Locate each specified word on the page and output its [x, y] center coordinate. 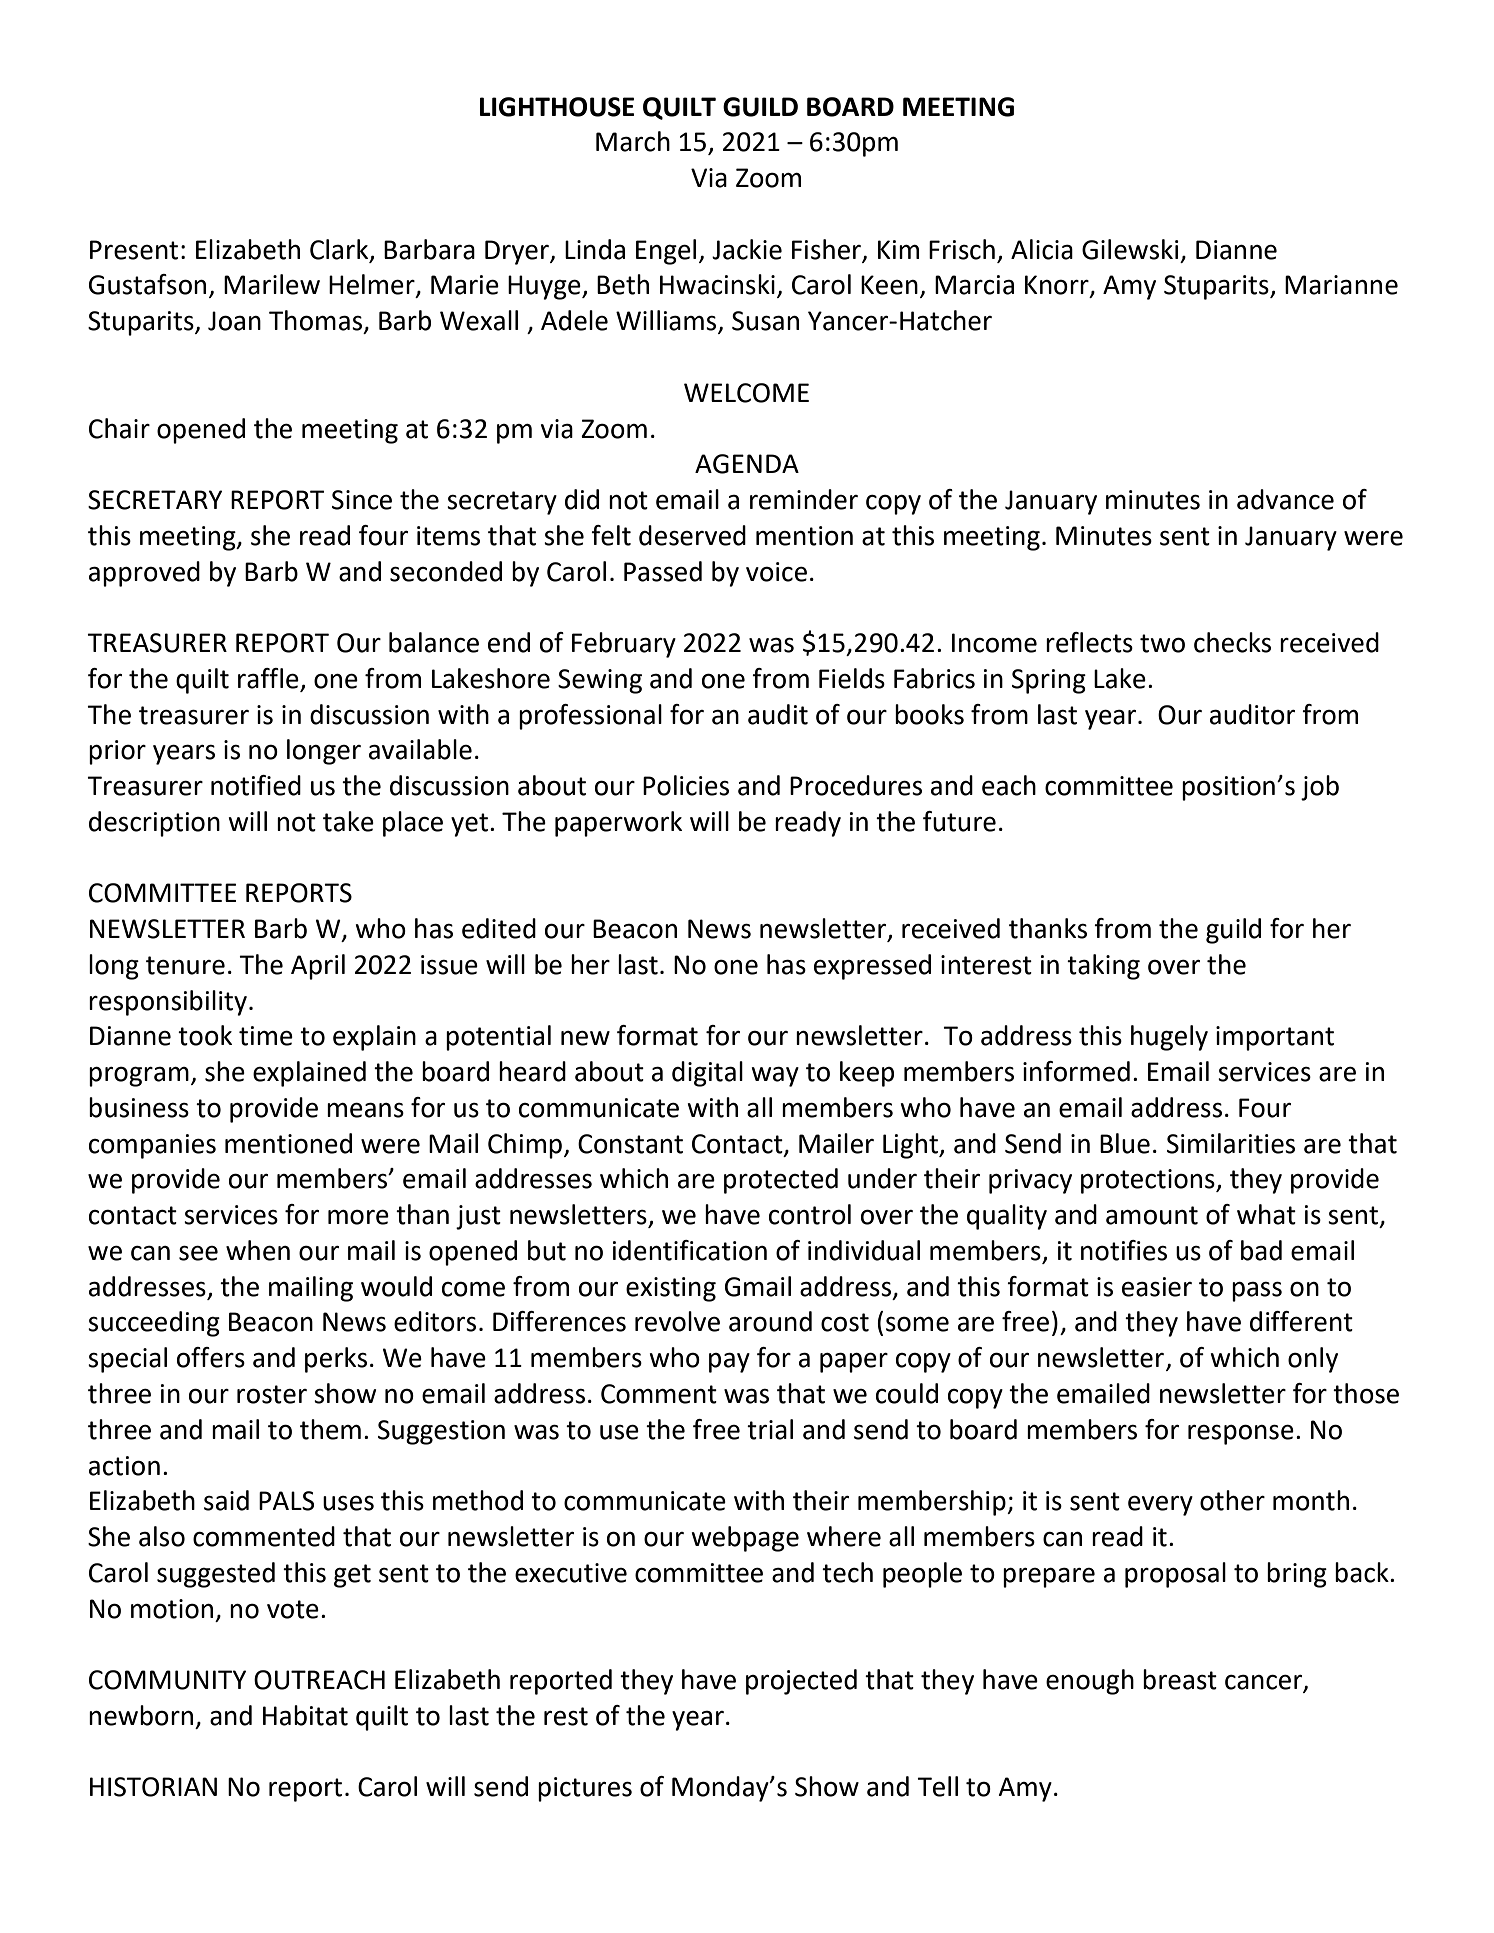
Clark [340, 250]
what [1266, 1214]
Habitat [305, 1715]
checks [1232, 642]
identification [690, 1250]
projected [801, 1682]
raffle [269, 679]
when [258, 1250]
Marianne [1341, 285]
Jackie [747, 249]
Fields [852, 678]
